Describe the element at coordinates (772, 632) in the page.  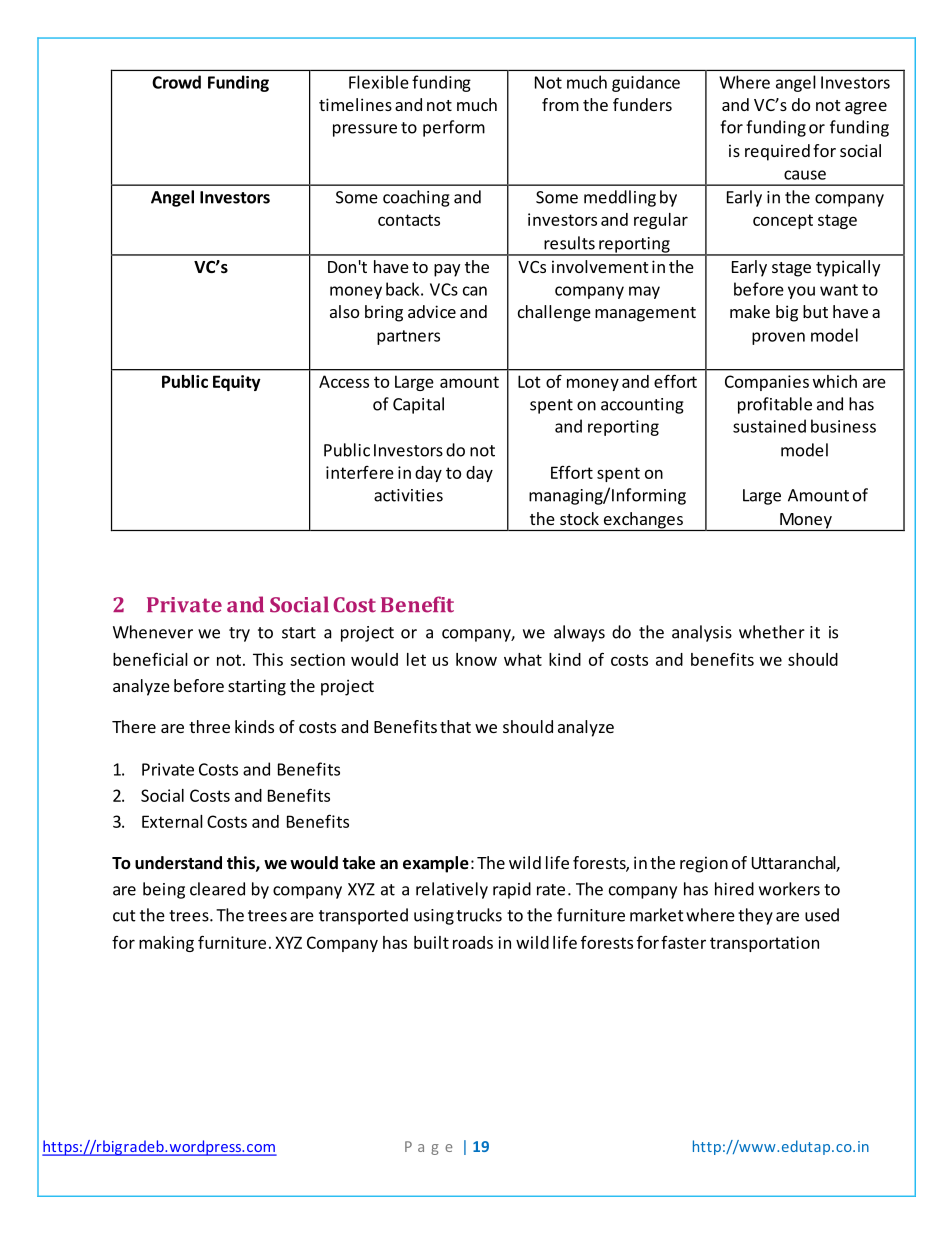
I see `whether` at that location.
